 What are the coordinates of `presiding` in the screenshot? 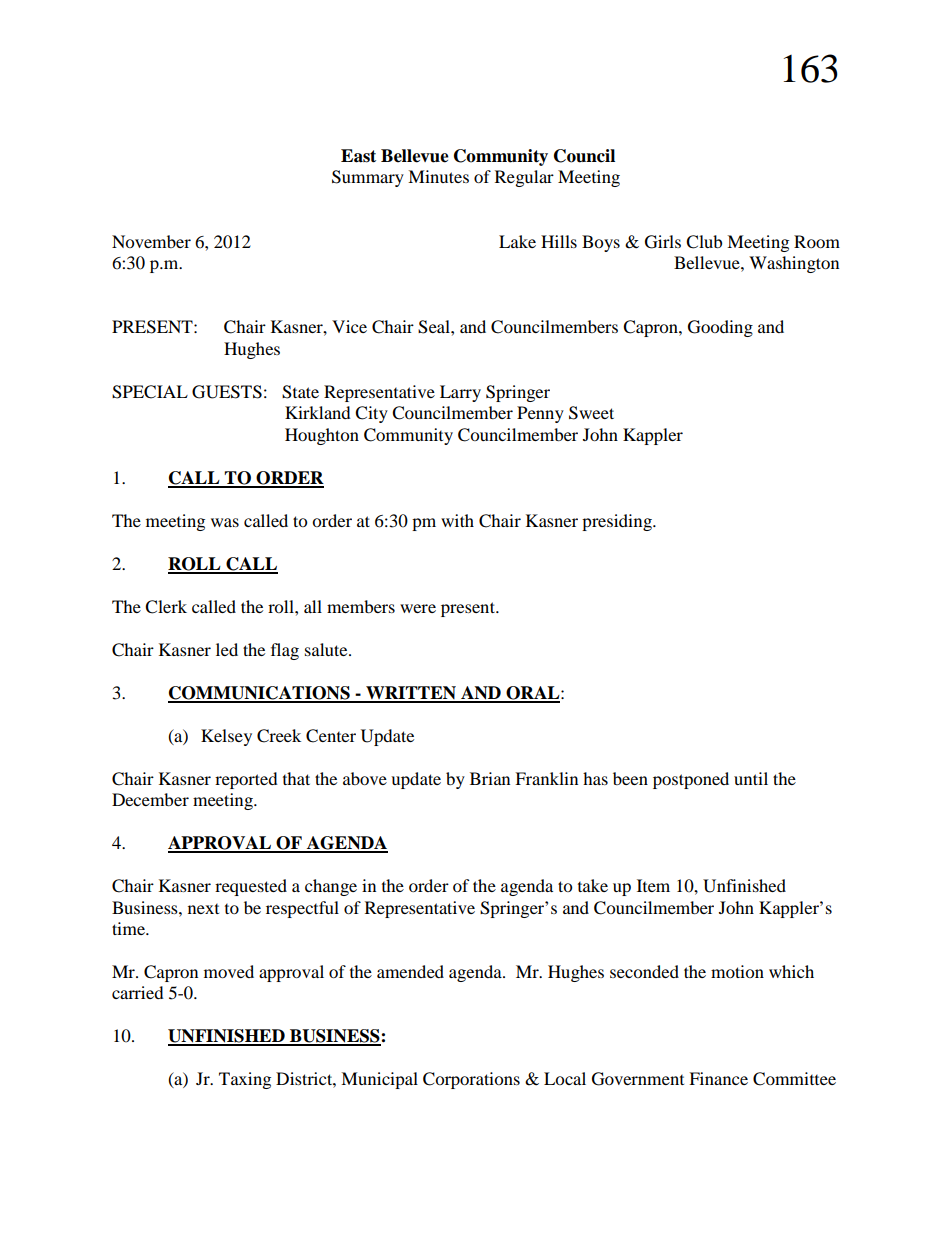 It's located at (618, 522).
